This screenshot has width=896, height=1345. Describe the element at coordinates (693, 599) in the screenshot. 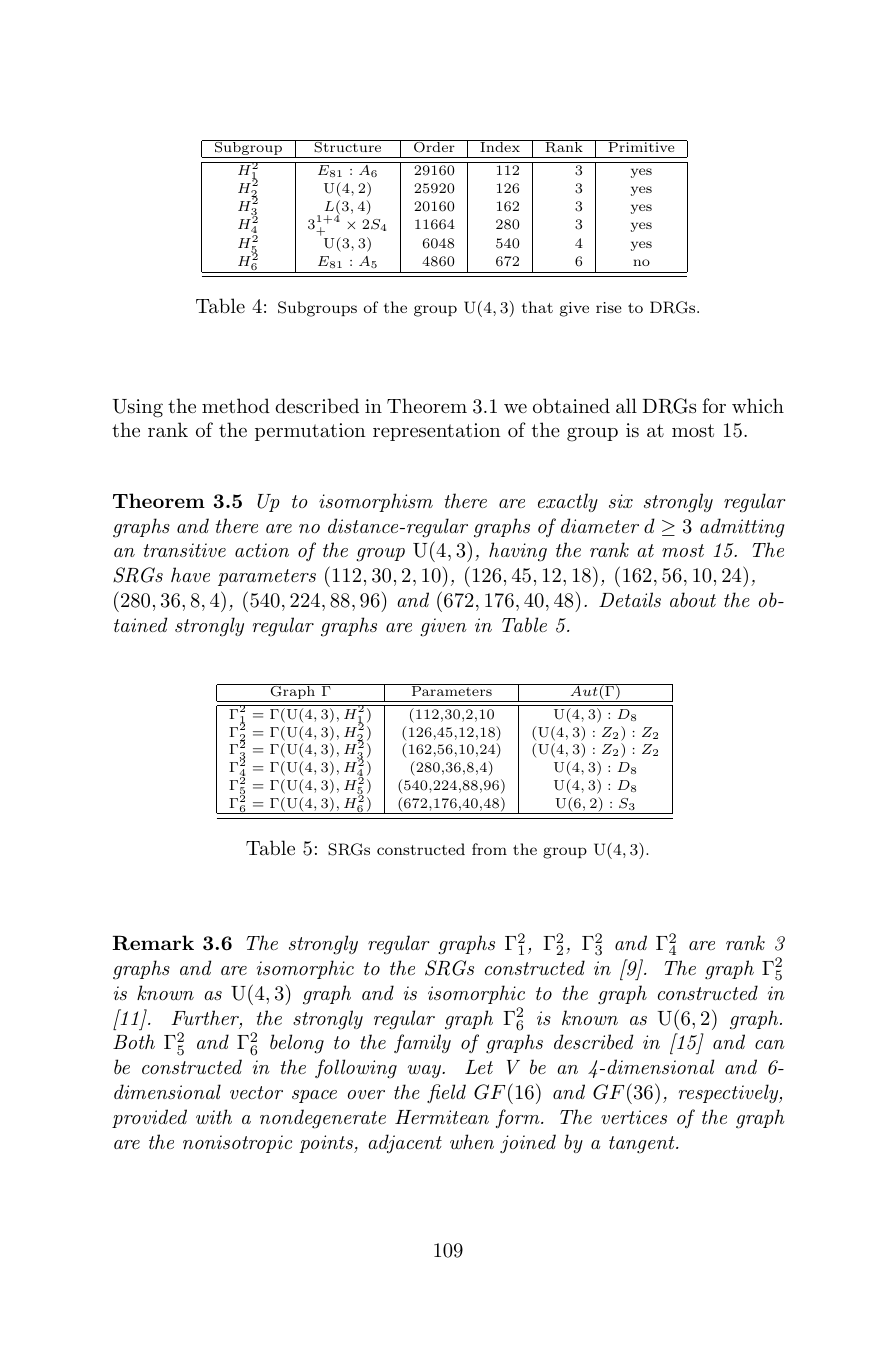

I see `about` at that location.
